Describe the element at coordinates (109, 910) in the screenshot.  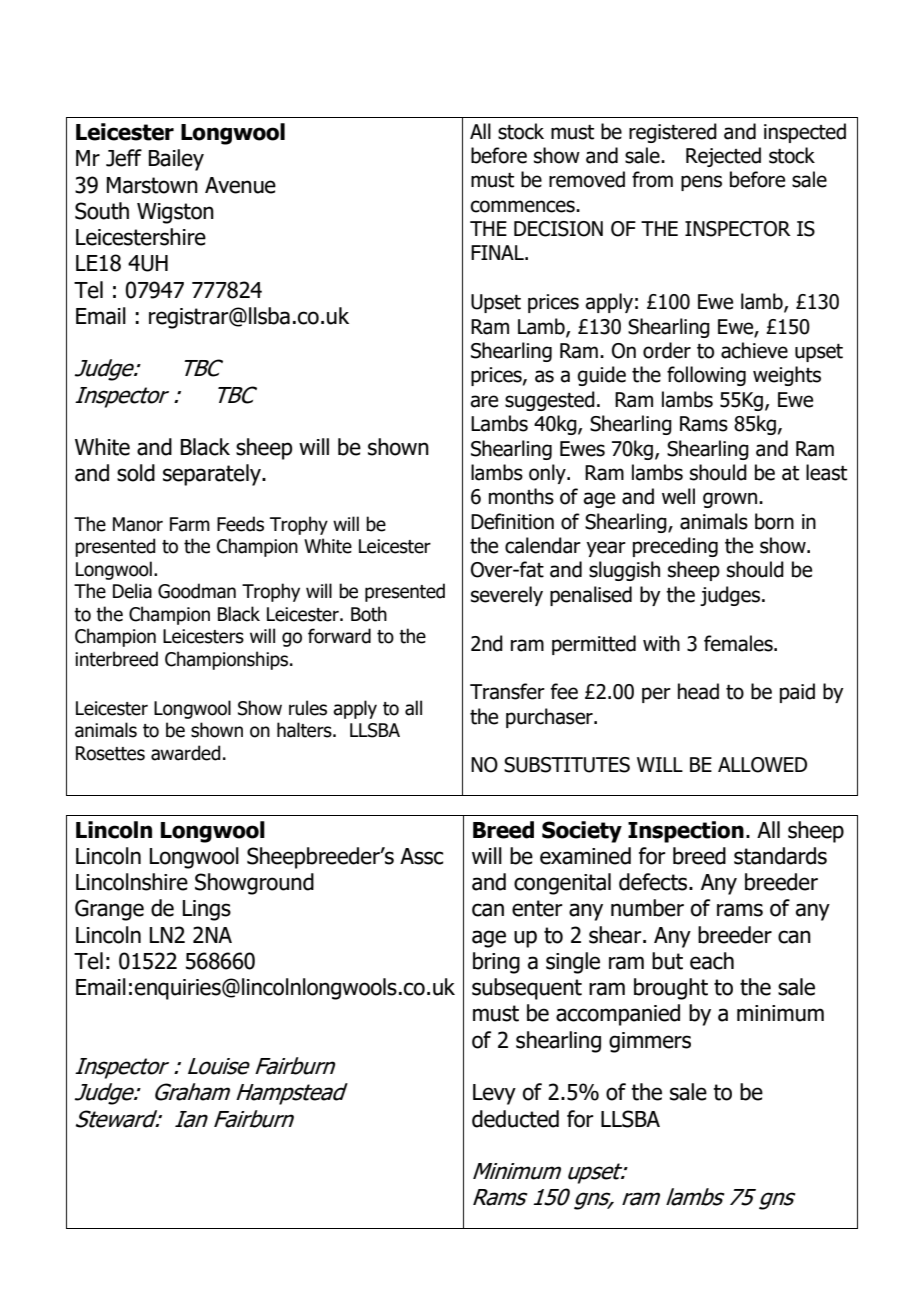
I see `Grange` at that location.
